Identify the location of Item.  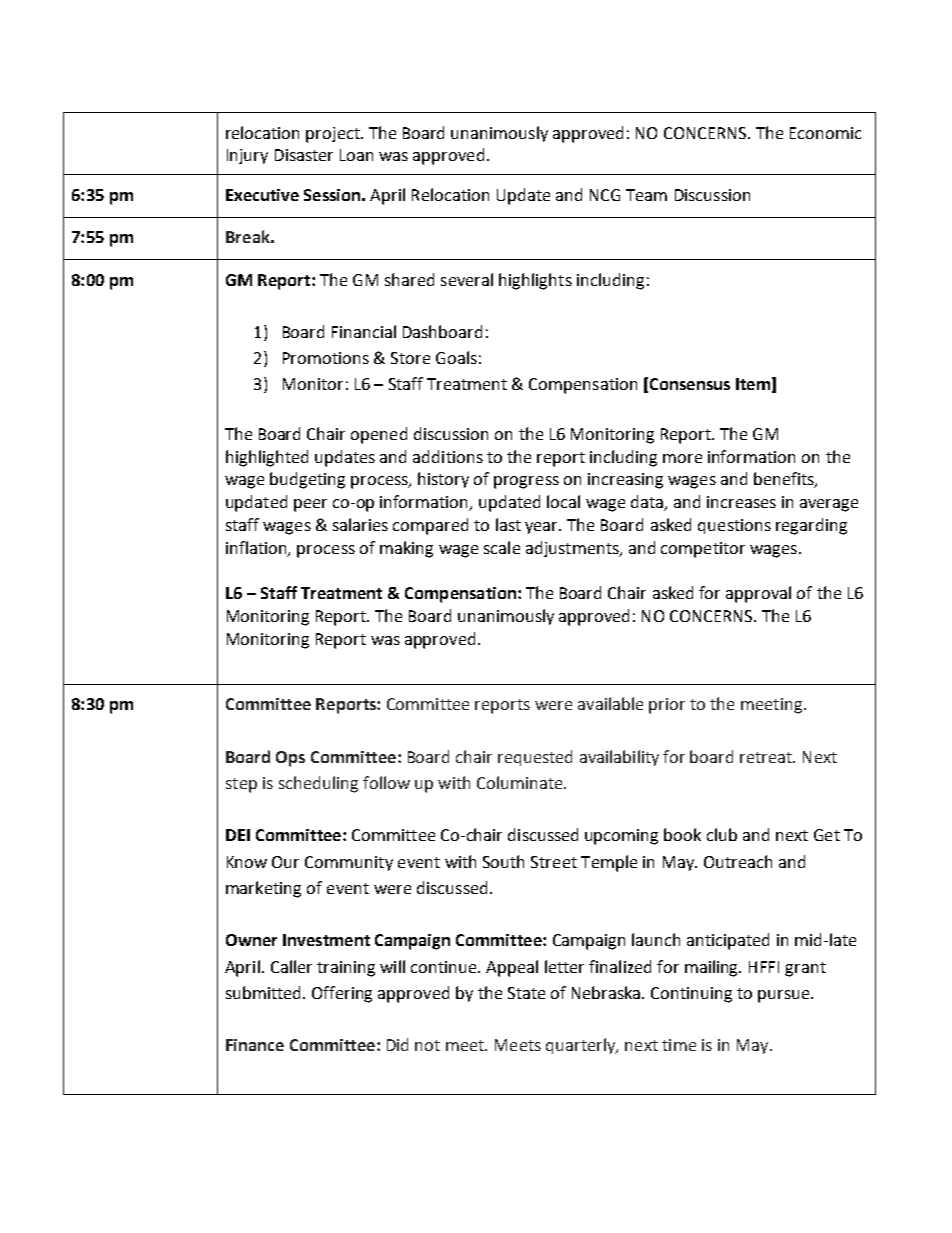
(753, 384).
